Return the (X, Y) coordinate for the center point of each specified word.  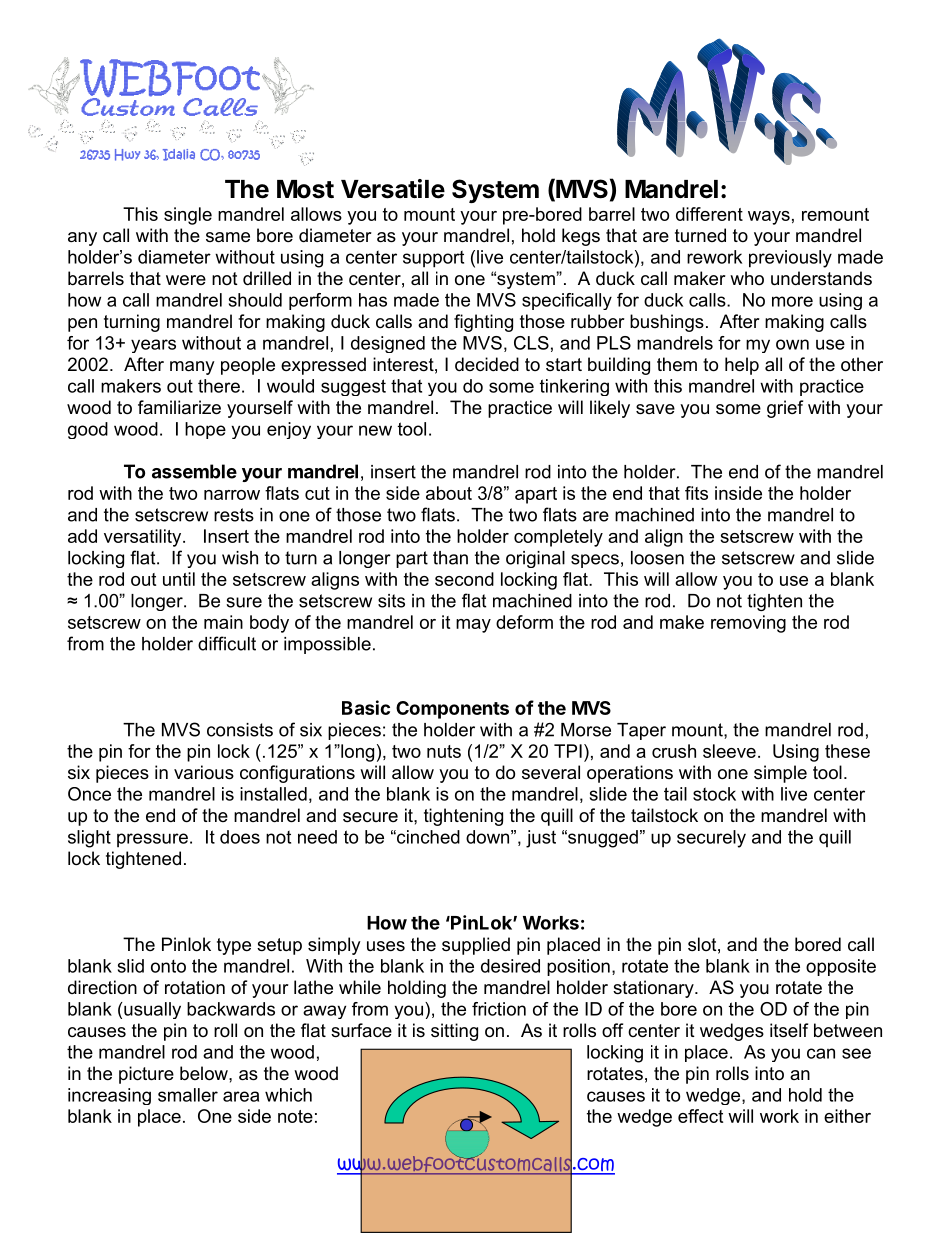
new (375, 430)
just (541, 839)
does (240, 837)
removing (748, 624)
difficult (227, 643)
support (433, 259)
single (188, 216)
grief (785, 409)
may (473, 626)
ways (769, 218)
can (821, 1053)
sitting (454, 1032)
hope (205, 430)
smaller (188, 1095)
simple (780, 774)
